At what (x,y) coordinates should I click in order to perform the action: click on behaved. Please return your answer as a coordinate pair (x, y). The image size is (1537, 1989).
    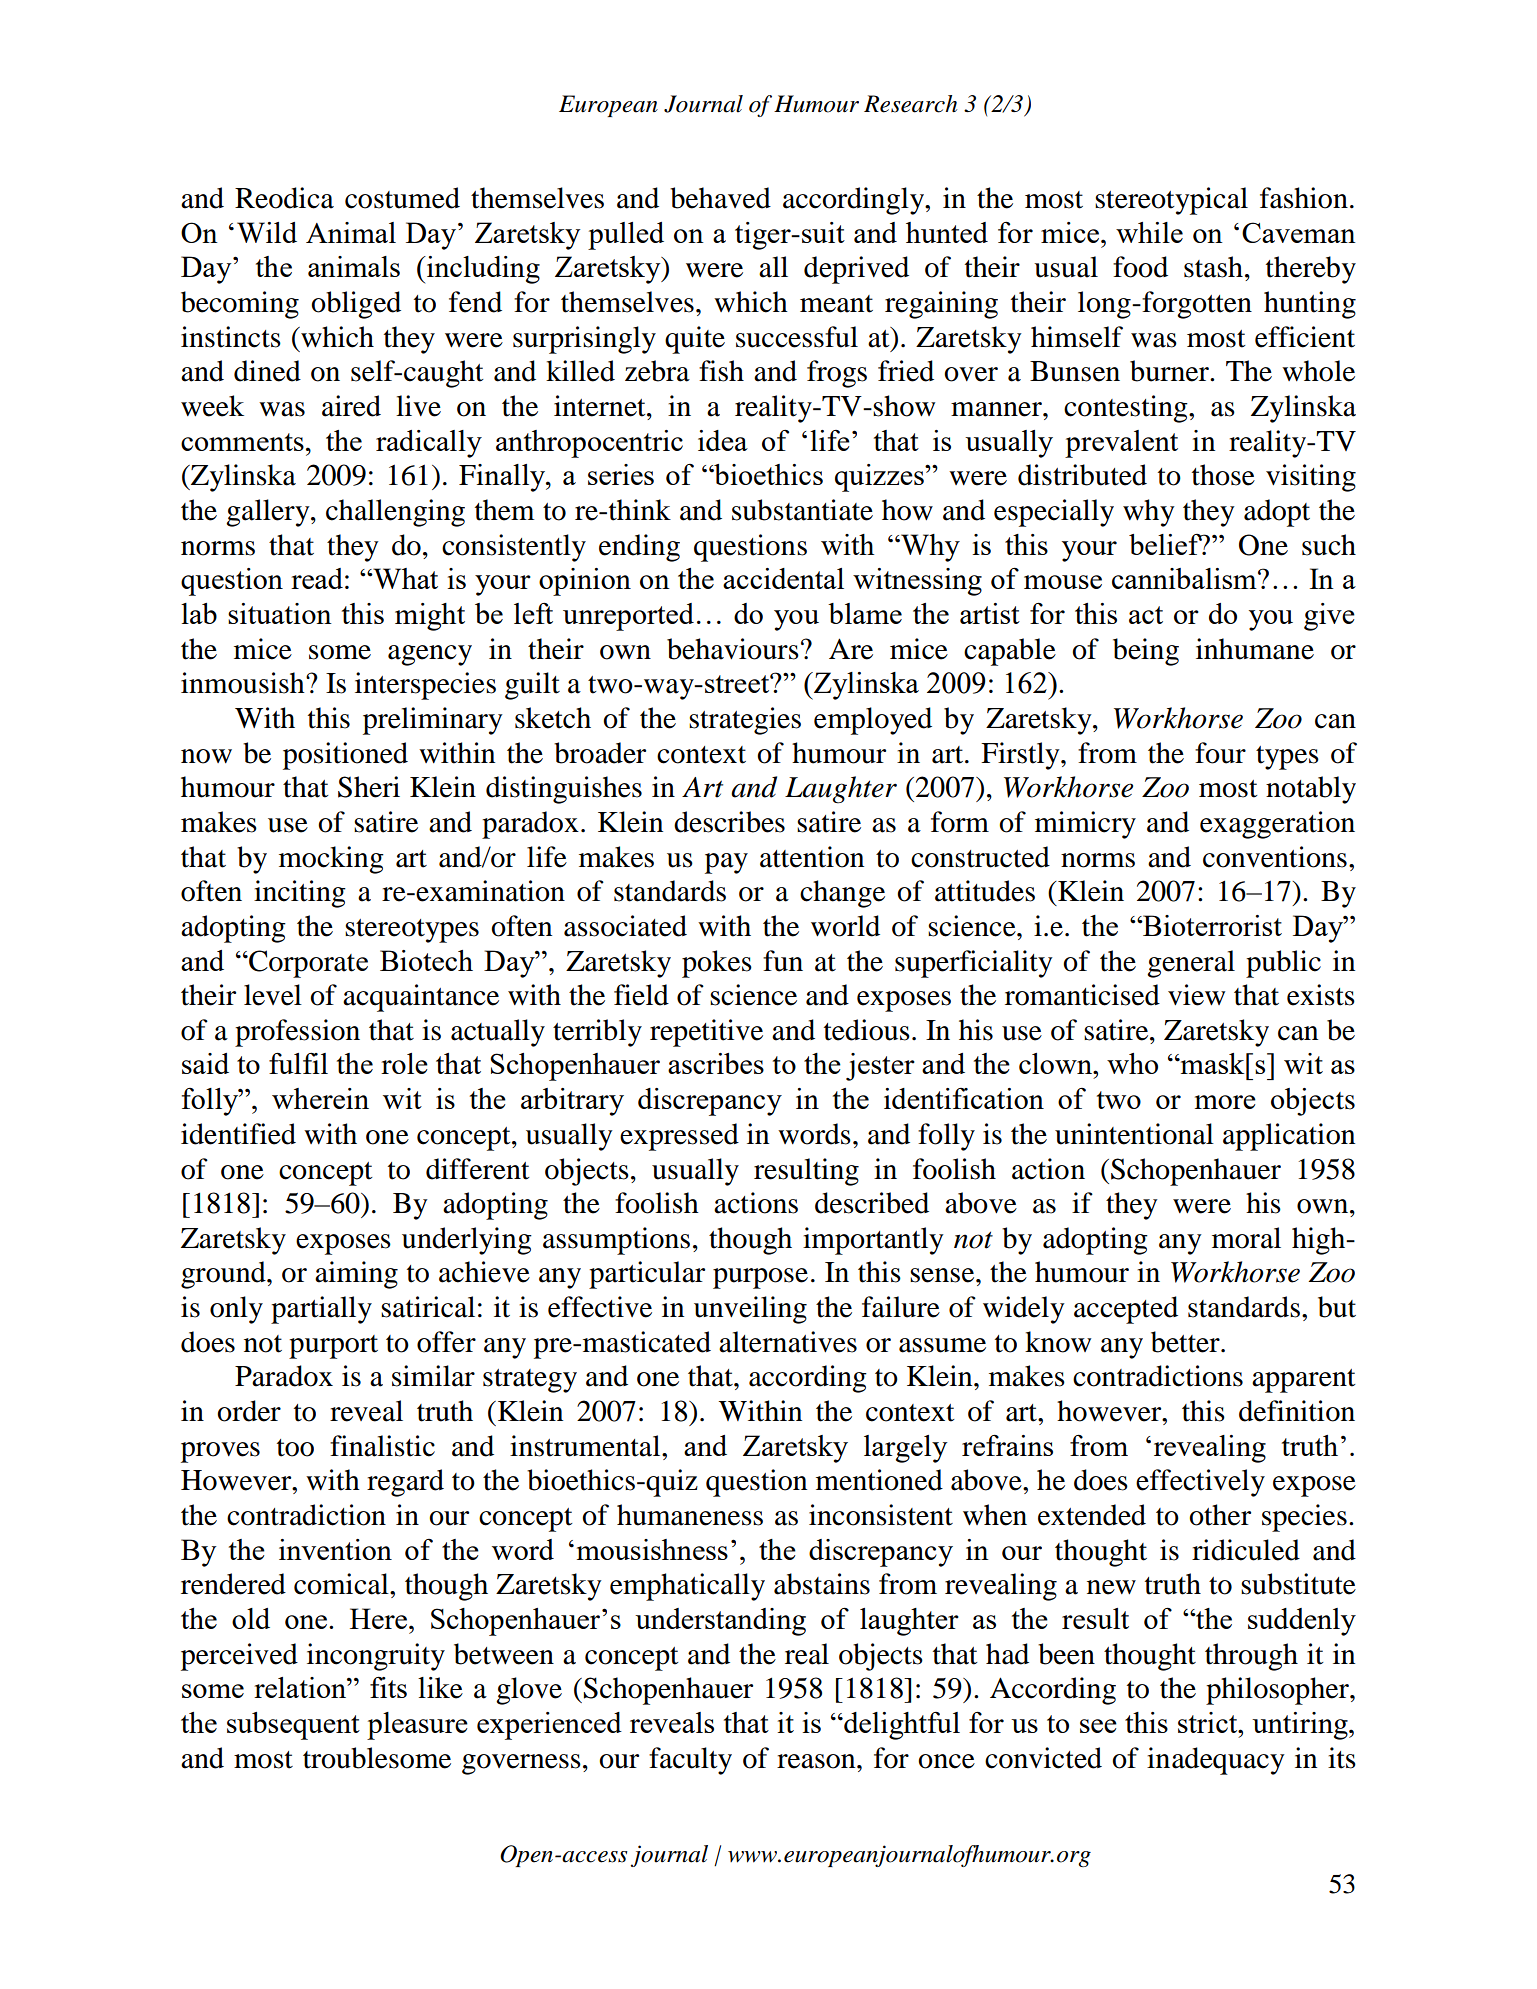
    Looking at the image, I should click on (720, 198).
